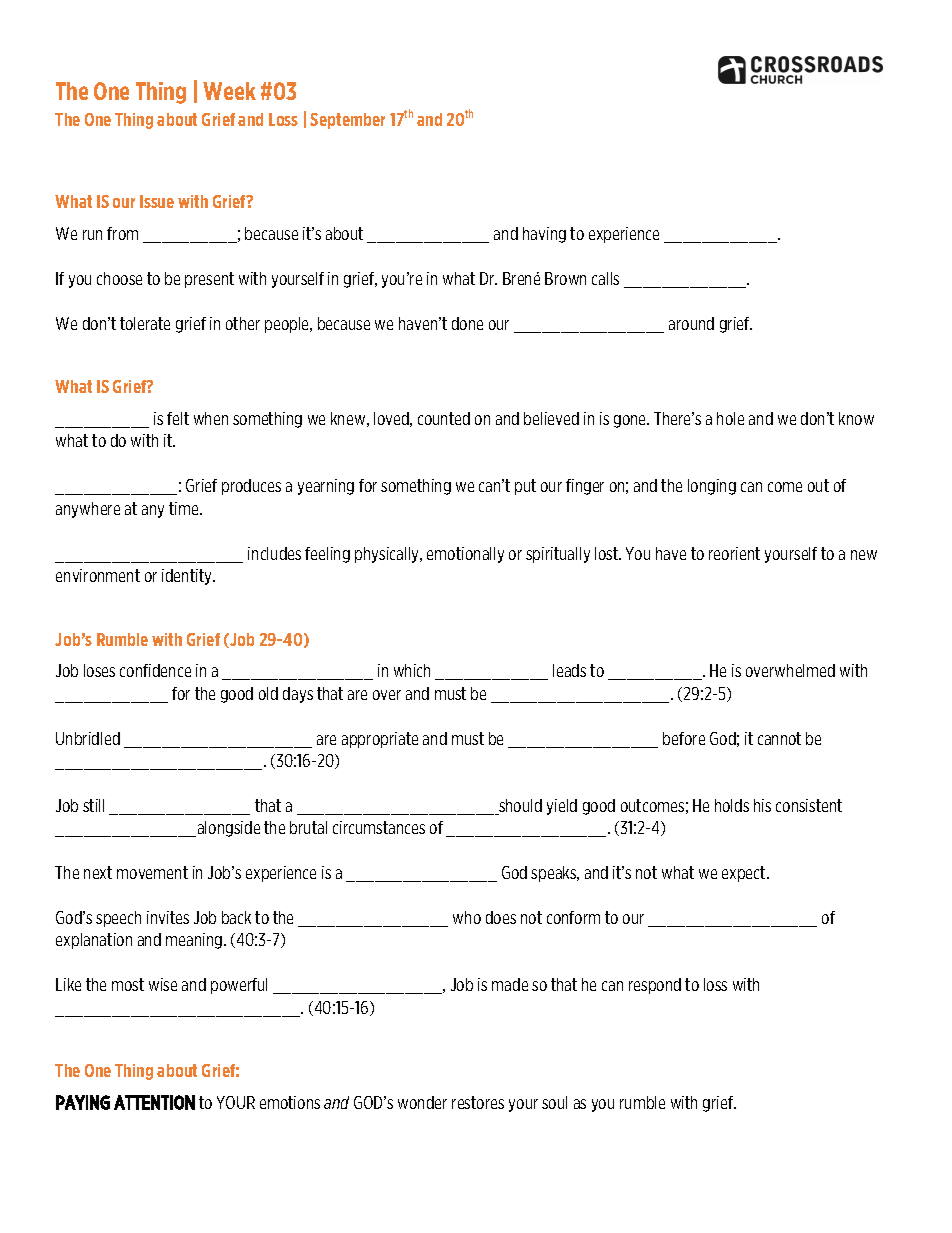 Image resolution: width=952 pixels, height=1233 pixels. Describe the element at coordinates (188, 577) in the screenshot. I see `identity` at that location.
